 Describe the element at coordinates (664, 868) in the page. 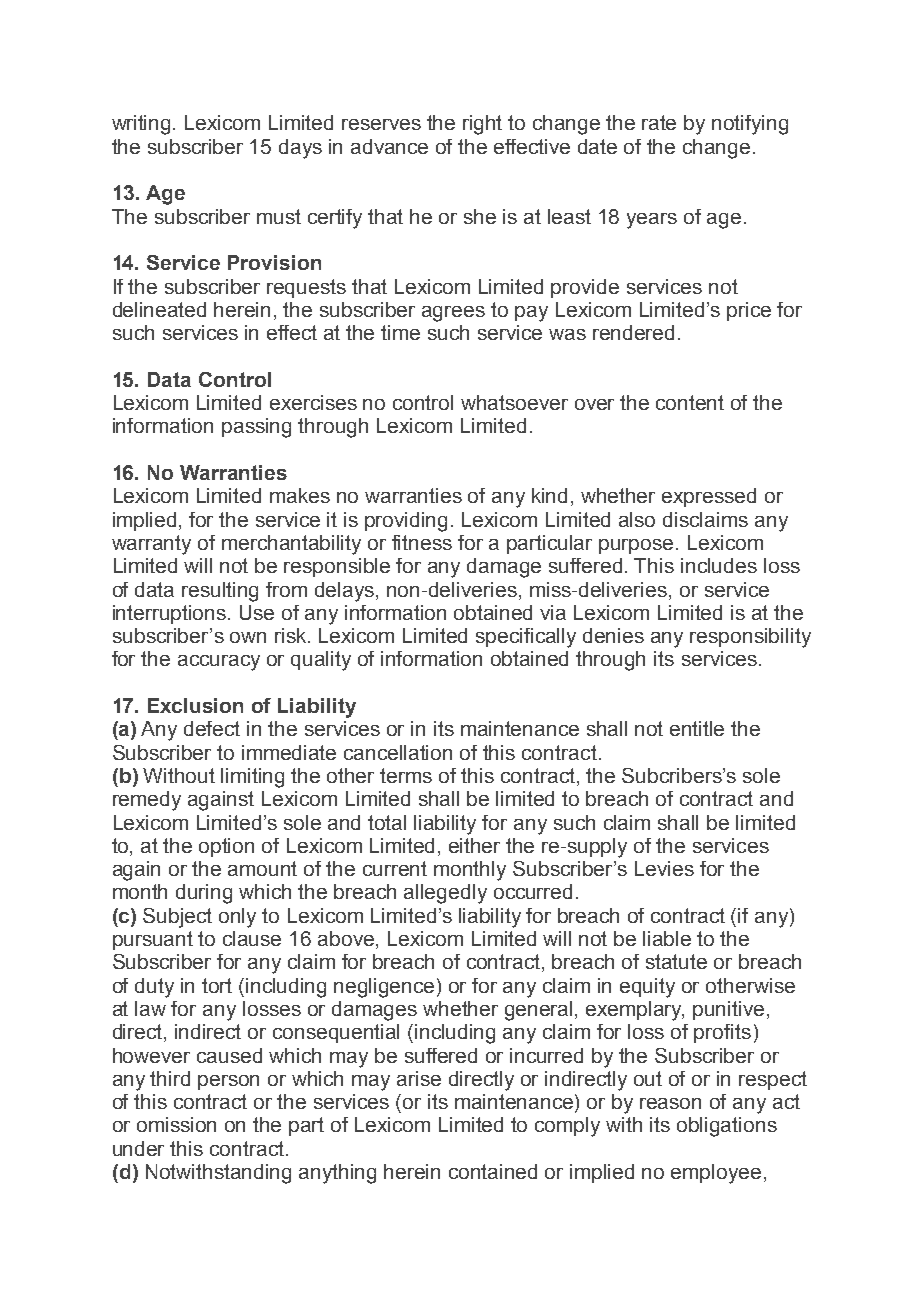

I see `Levies` at that location.
